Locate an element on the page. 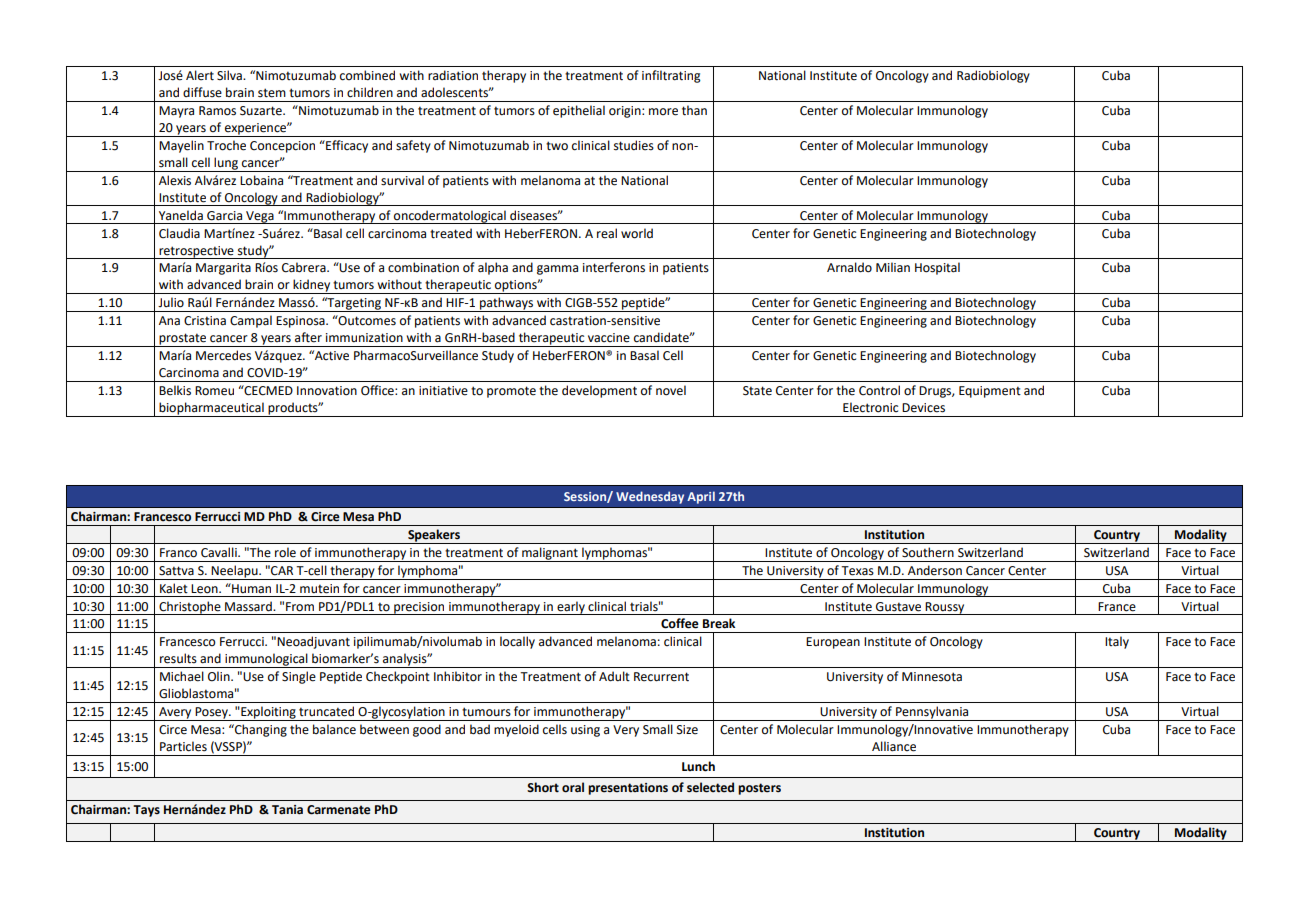 This document has height=924, width=1308. Tania is located at coordinates (287, 809).
